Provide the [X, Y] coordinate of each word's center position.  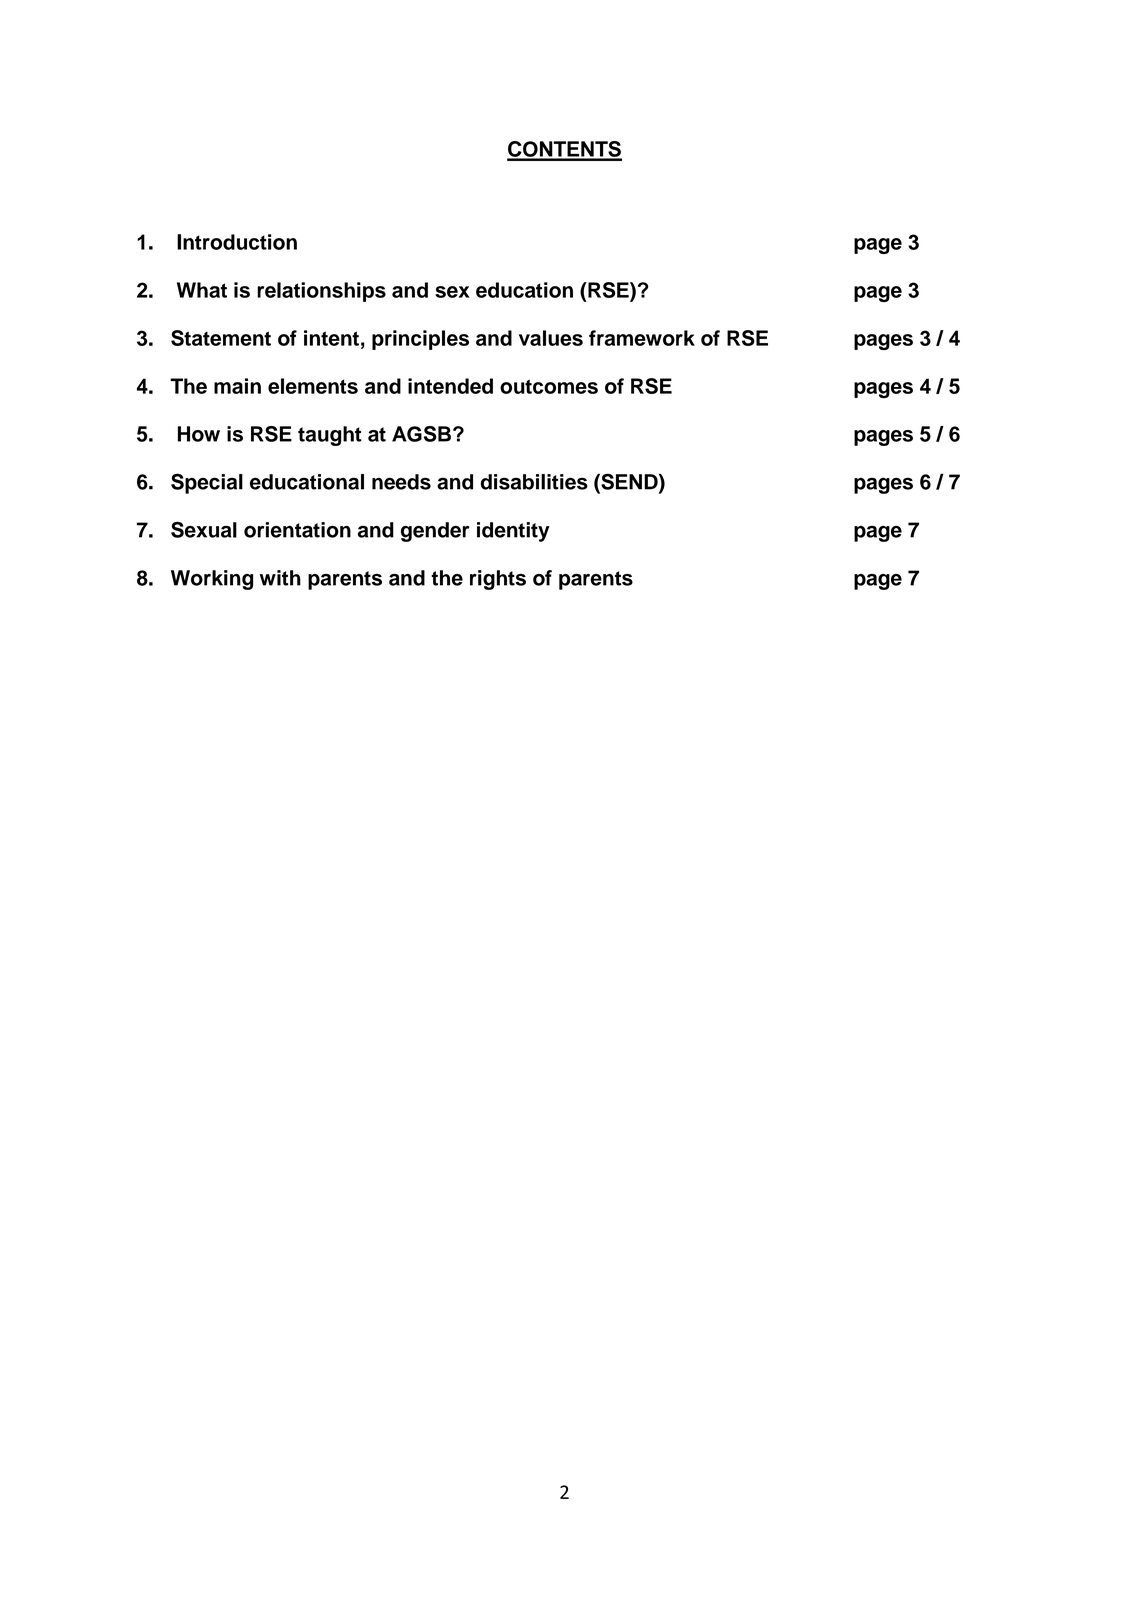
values [551, 338]
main [237, 386]
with [280, 578]
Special [207, 483]
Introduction [237, 242]
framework [642, 338]
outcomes [549, 386]
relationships [321, 292]
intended [450, 386]
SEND [629, 482]
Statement [221, 338]
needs [401, 482]
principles [420, 340]
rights [498, 580]
